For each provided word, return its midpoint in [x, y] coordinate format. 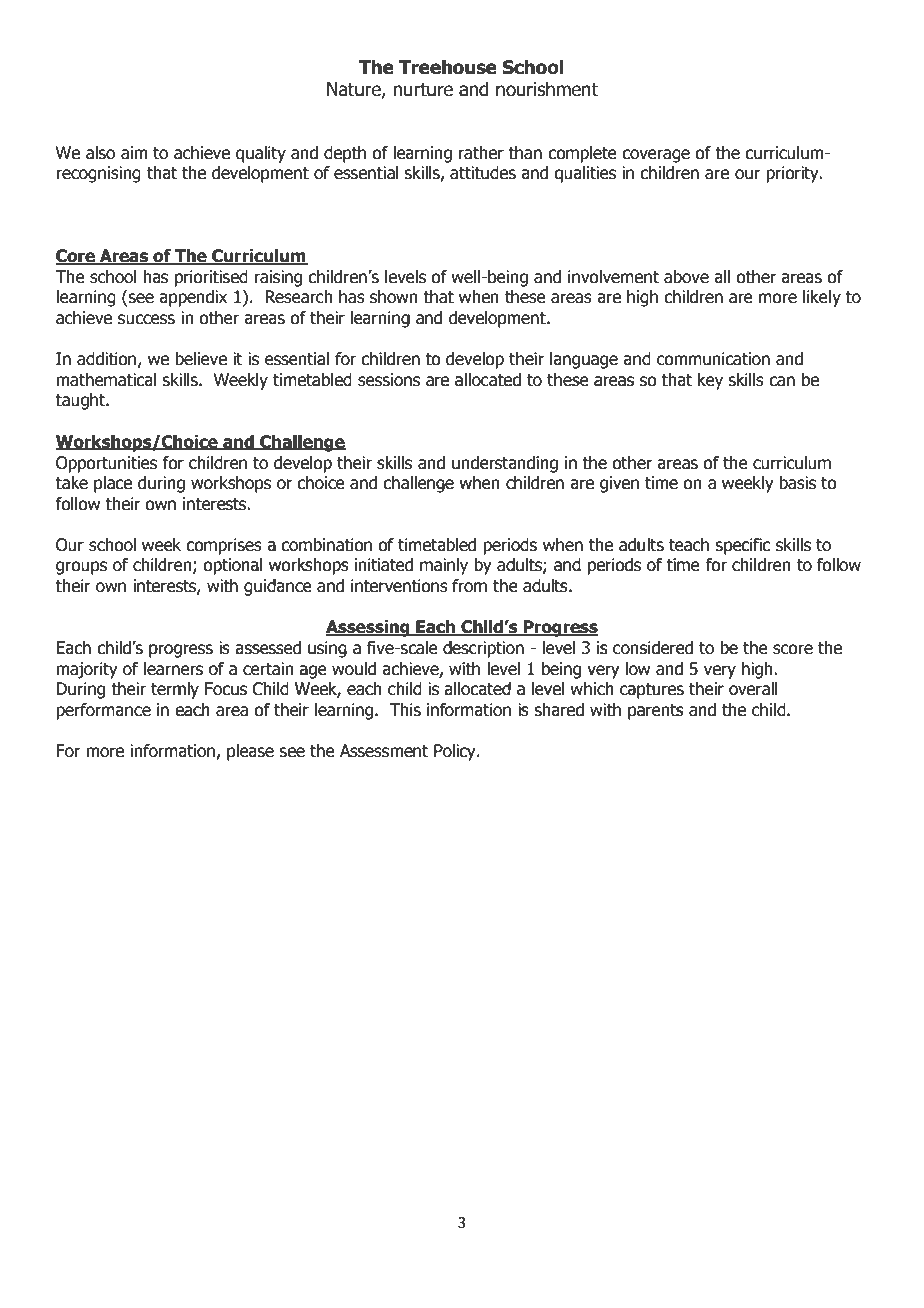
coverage [656, 156]
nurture [423, 90]
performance [103, 711]
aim [134, 153]
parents [656, 712]
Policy [456, 752]
